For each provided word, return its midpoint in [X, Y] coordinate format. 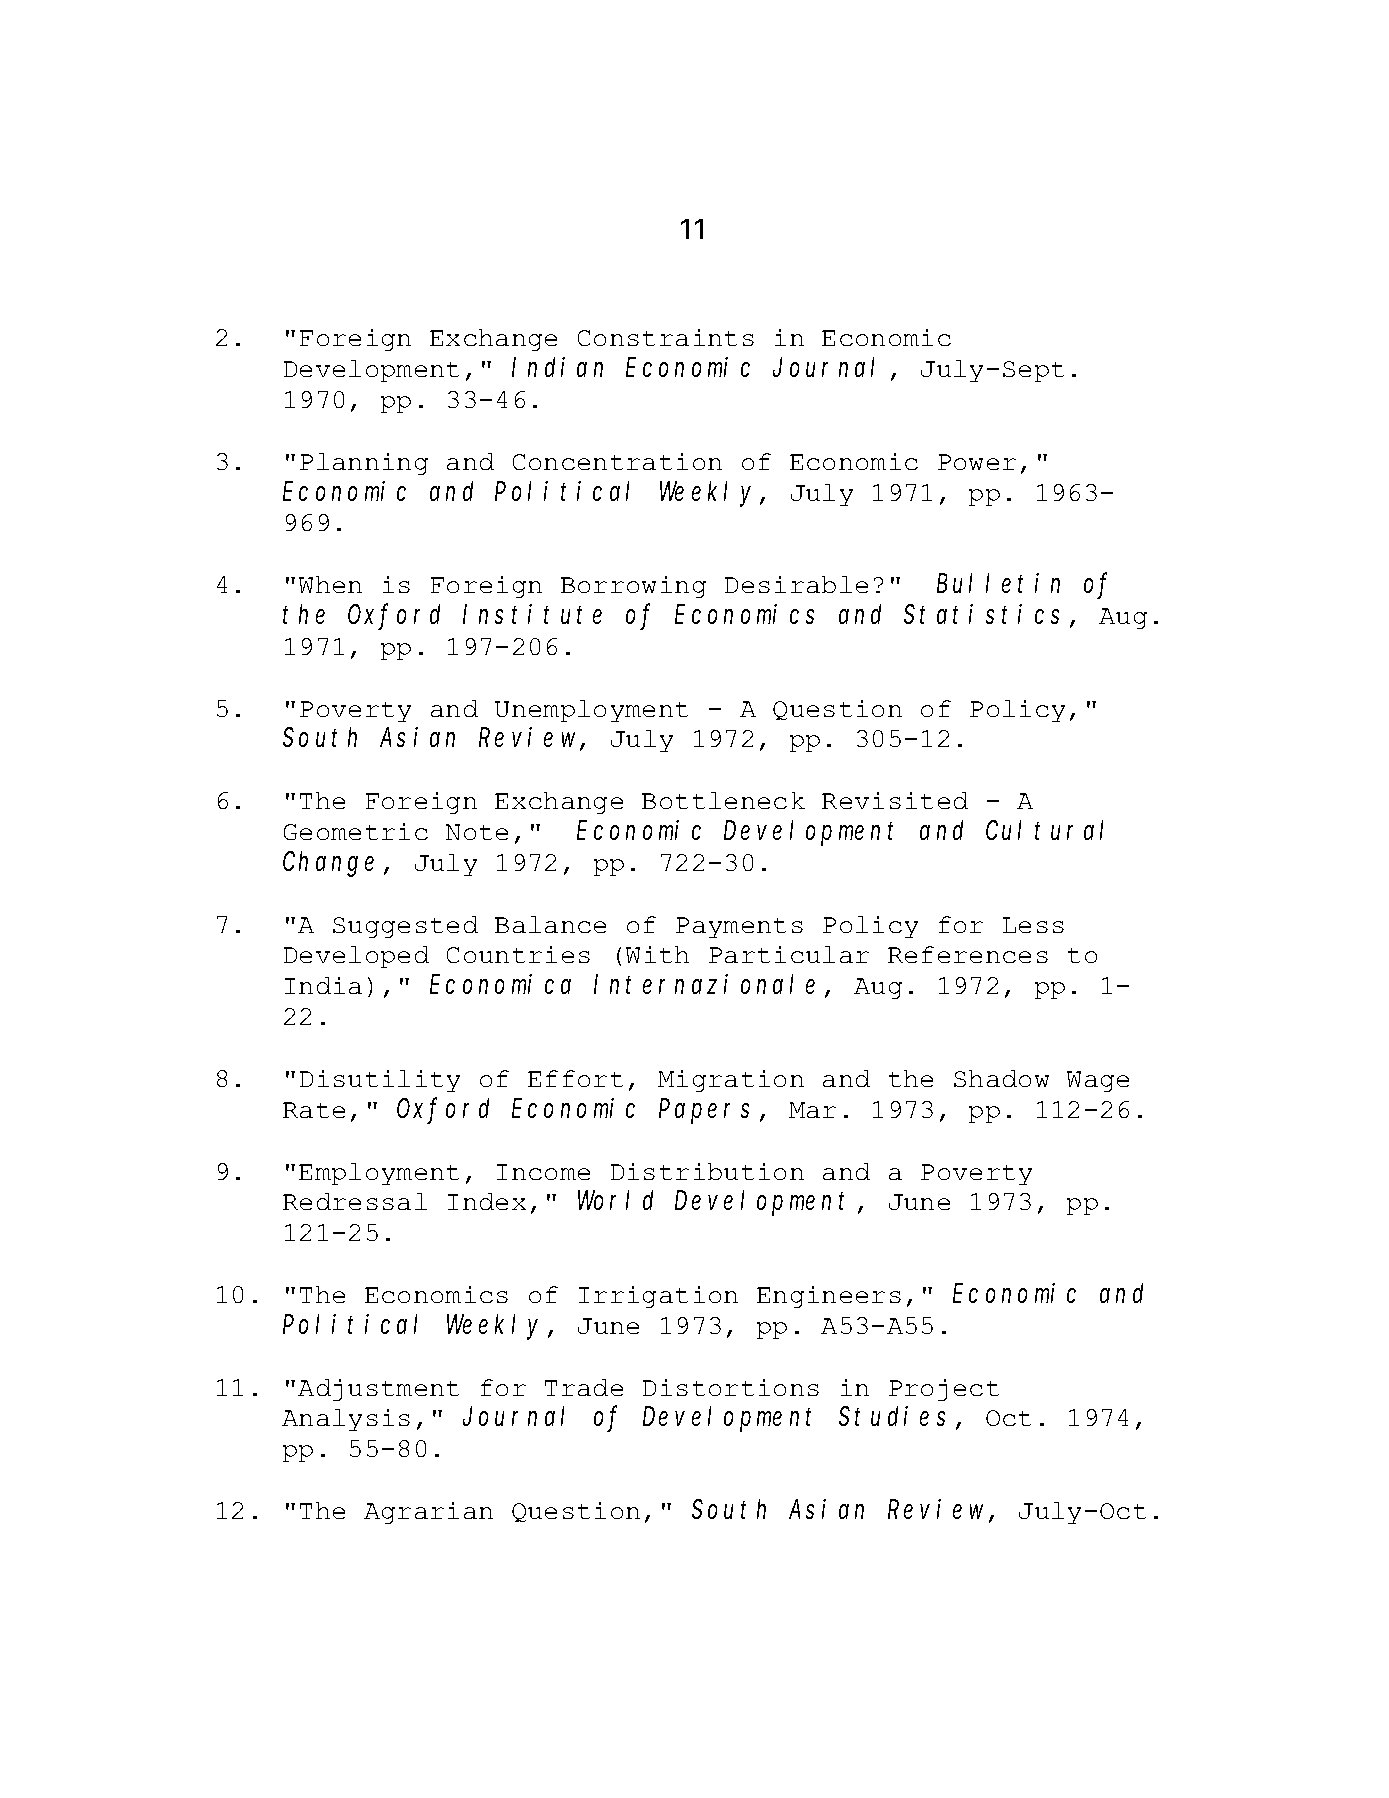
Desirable [796, 584]
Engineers [829, 1297]
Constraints [666, 337]
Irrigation [658, 1297]
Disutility [380, 1081]
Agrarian [428, 1513]
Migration [731, 1081]
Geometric [356, 831]
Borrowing [633, 587]
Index [487, 1201]
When [330, 584]
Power [977, 462]
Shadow [1001, 1078]
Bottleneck [723, 800]
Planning [364, 464]
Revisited [895, 800]
